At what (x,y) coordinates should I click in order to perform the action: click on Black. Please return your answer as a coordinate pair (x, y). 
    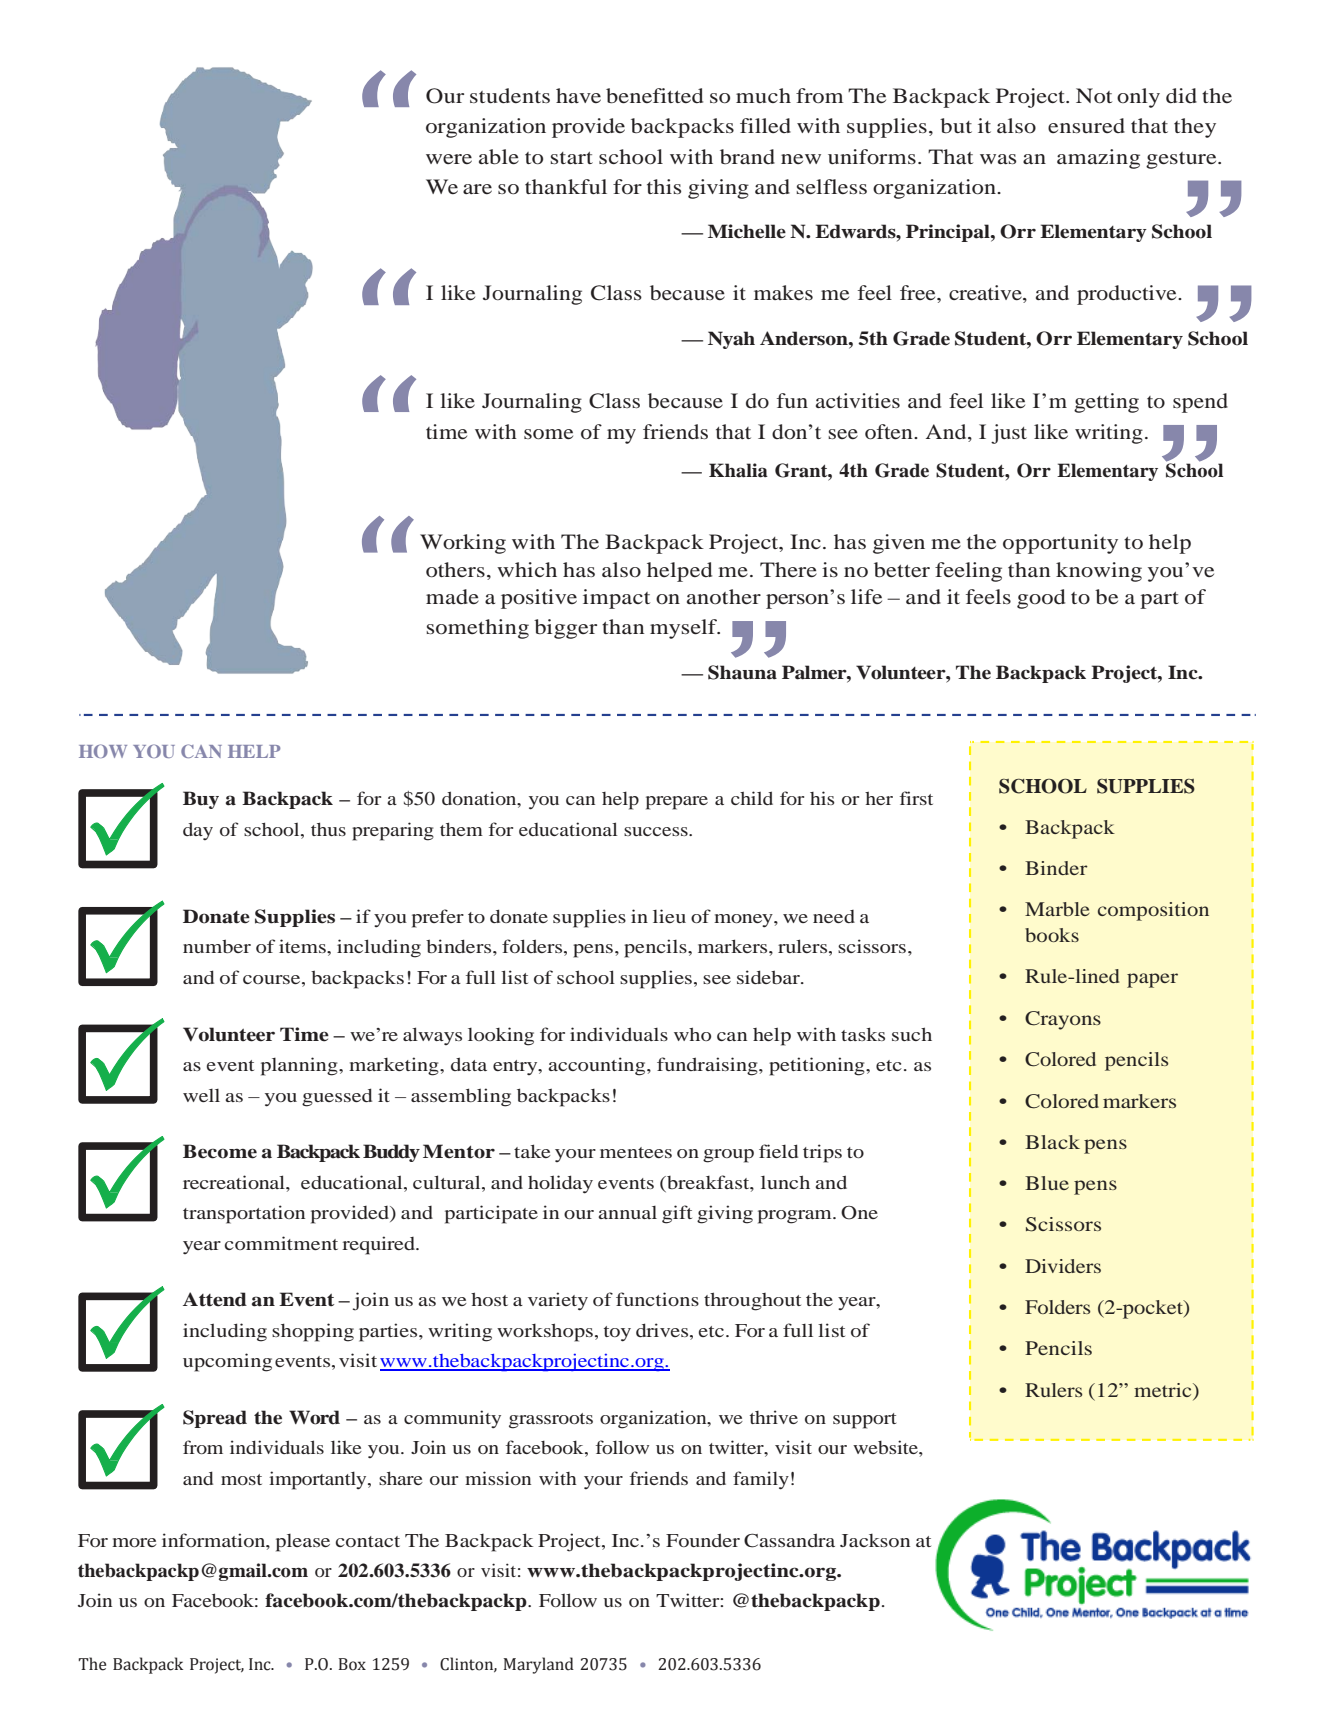
    Looking at the image, I should click on (1052, 1142).
